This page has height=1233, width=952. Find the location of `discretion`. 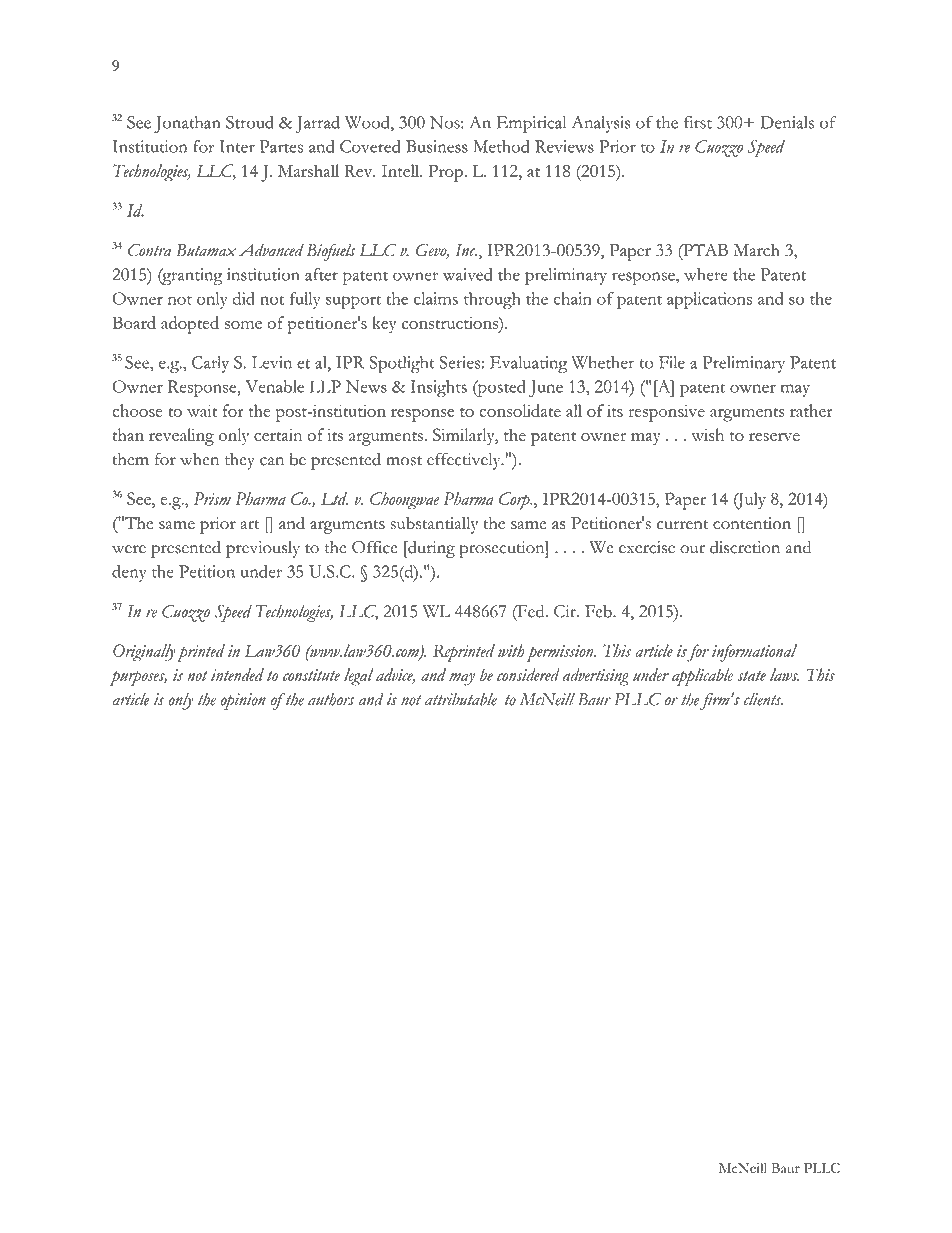

discretion is located at coordinates (745, 547).
